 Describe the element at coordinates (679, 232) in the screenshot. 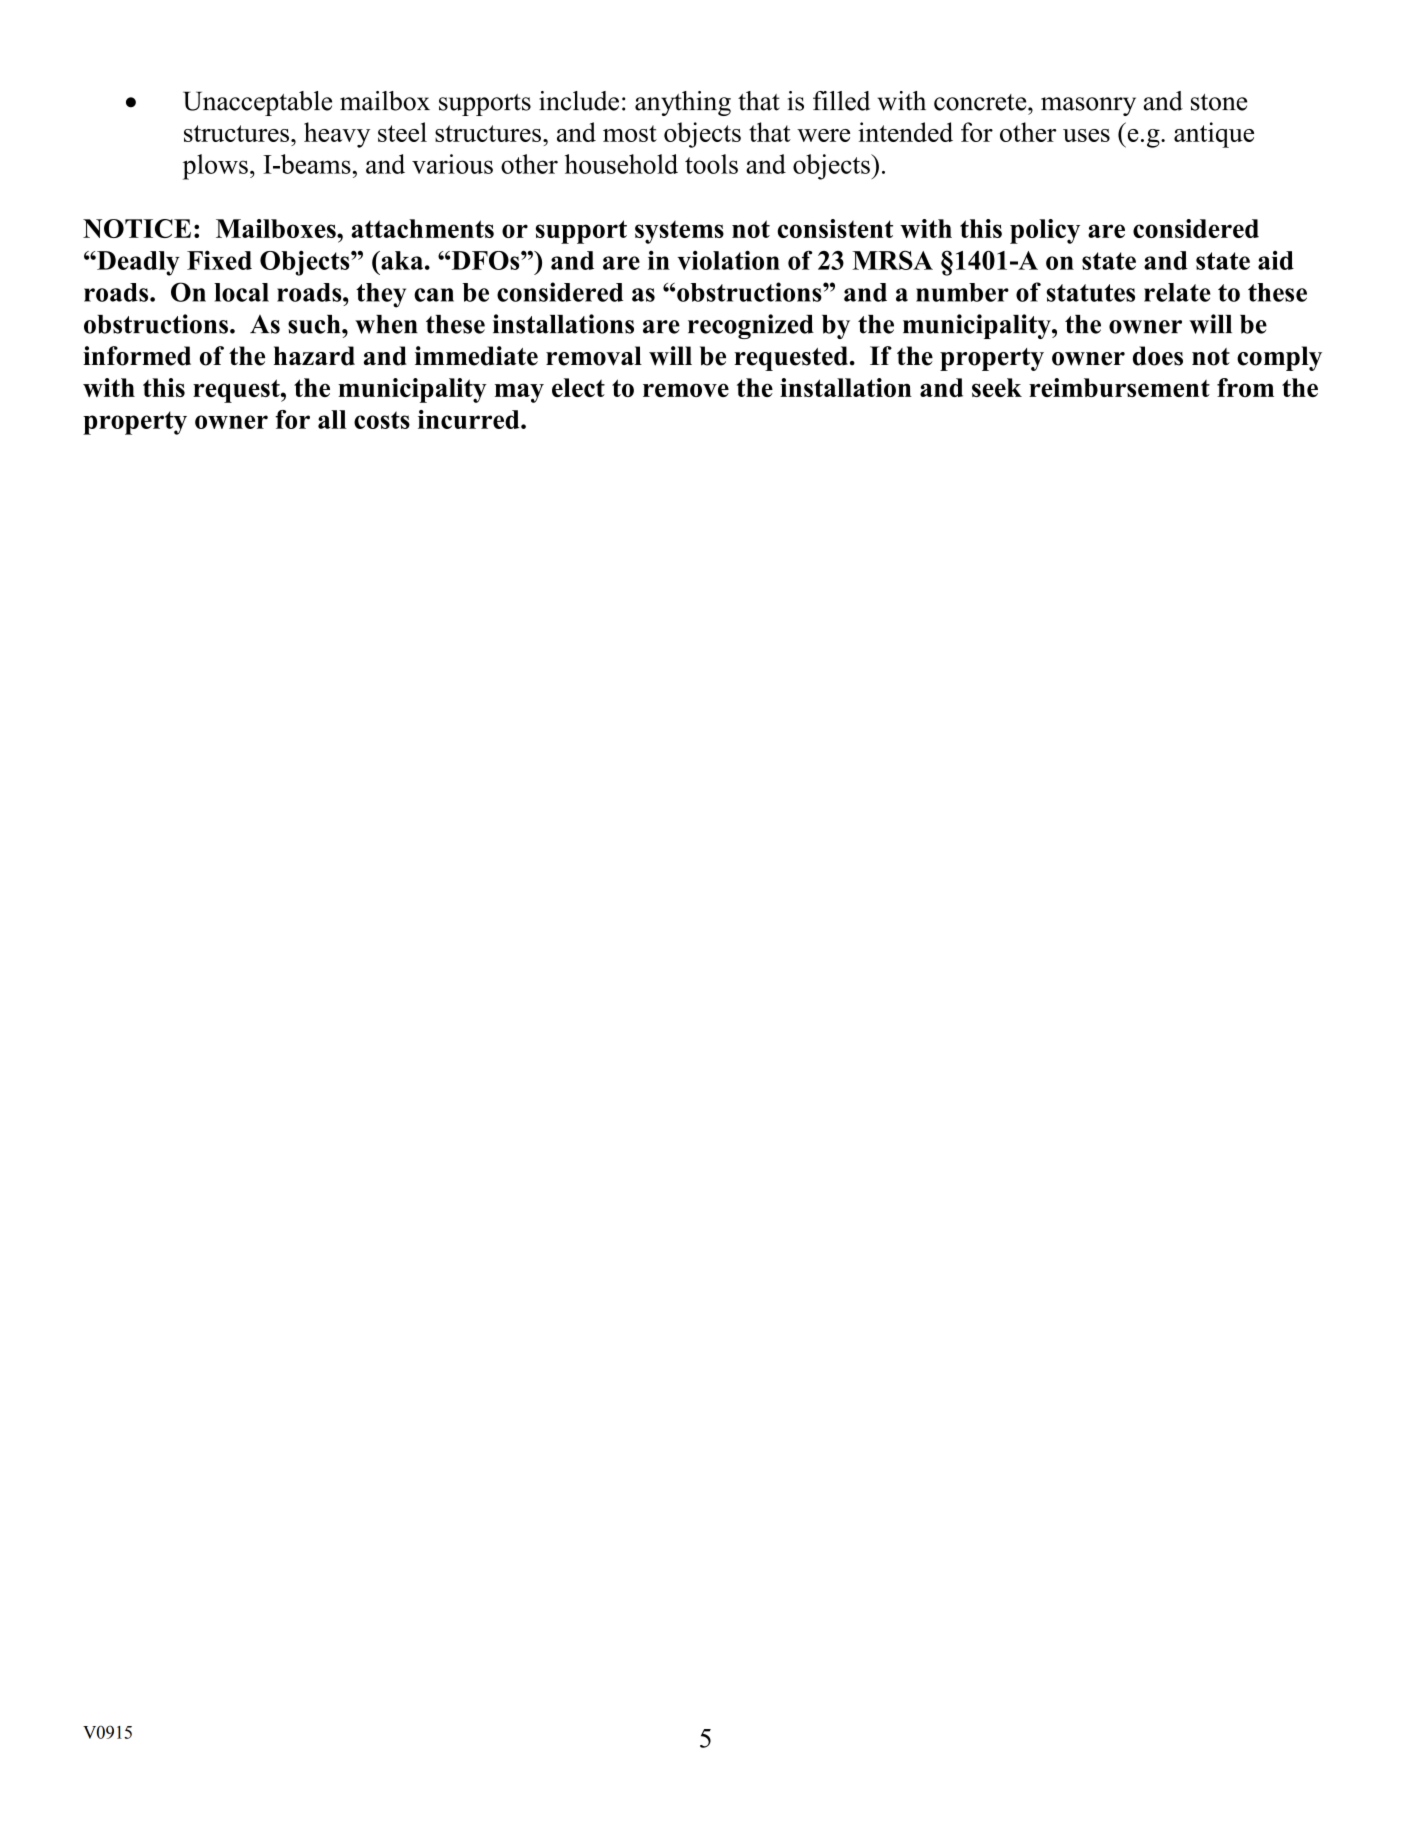

I see `systems` at that location.
